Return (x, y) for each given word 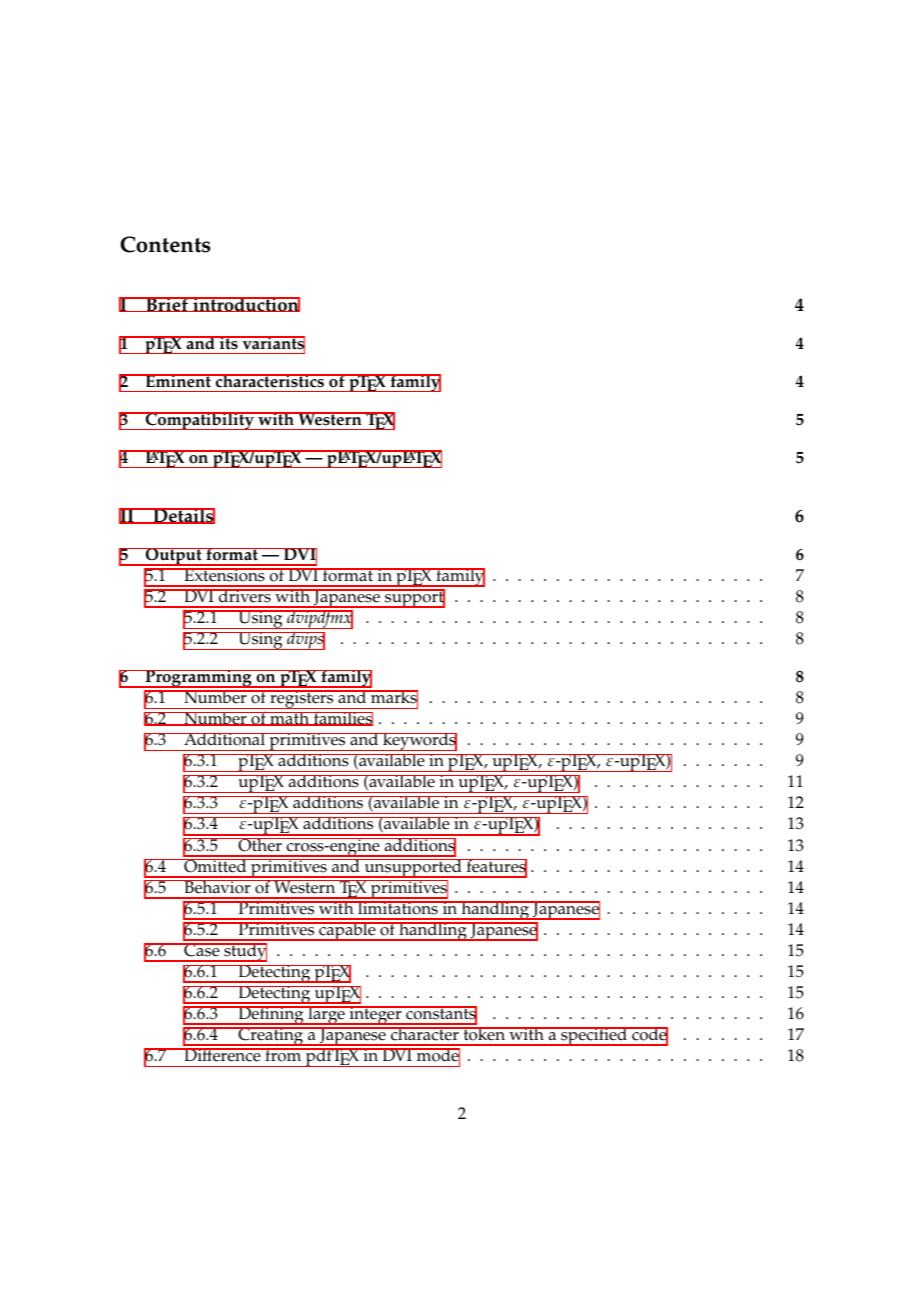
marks (393, 698)
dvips (305, 640)
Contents (165, 244)
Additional (224, 739)
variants (272, 344)
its (229, 343)
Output (174, 557)
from (283, 1055)
